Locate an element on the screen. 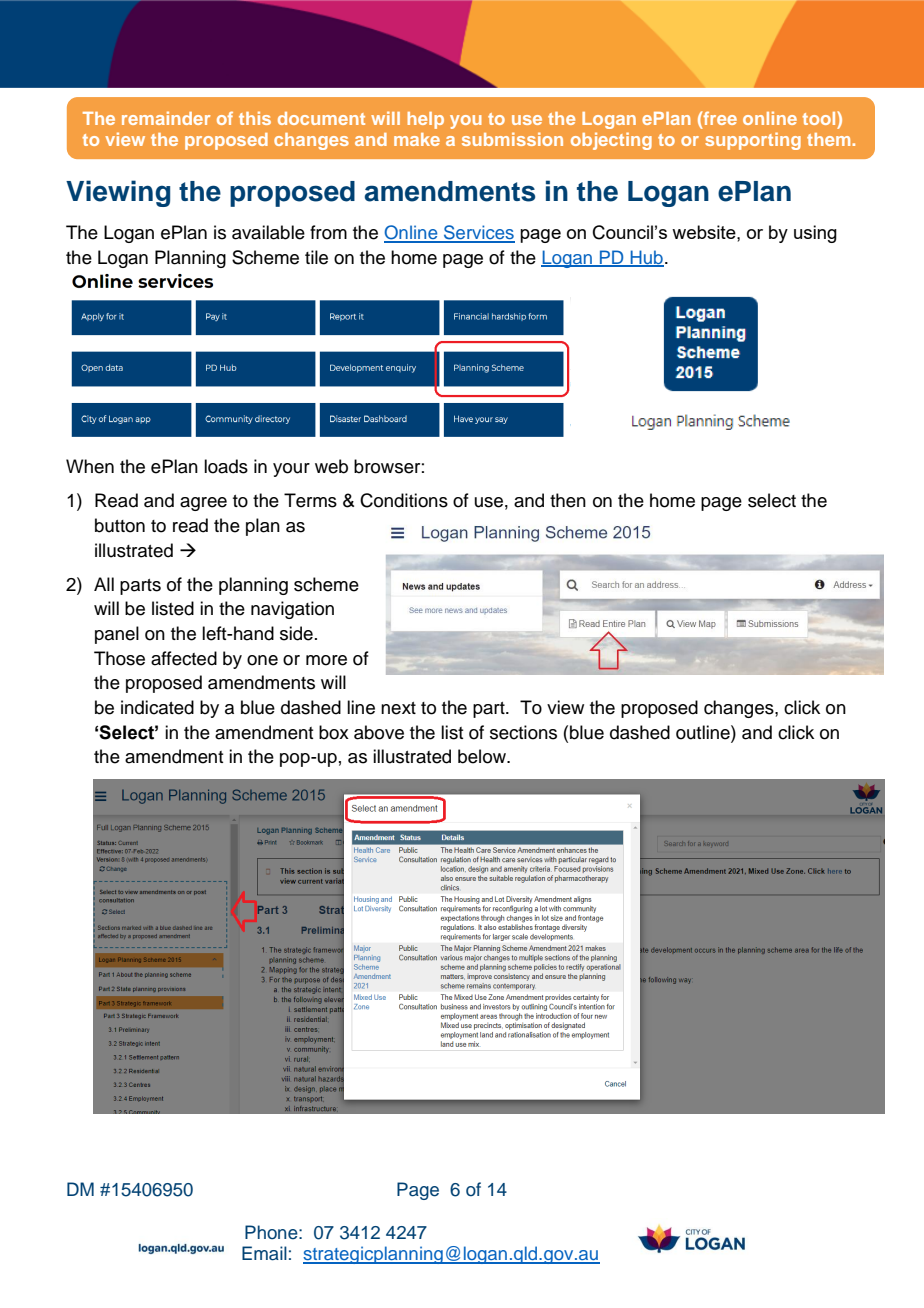 The height and width of the screenshot is (1308, 924). sections is located at coordinates (523, 732).
